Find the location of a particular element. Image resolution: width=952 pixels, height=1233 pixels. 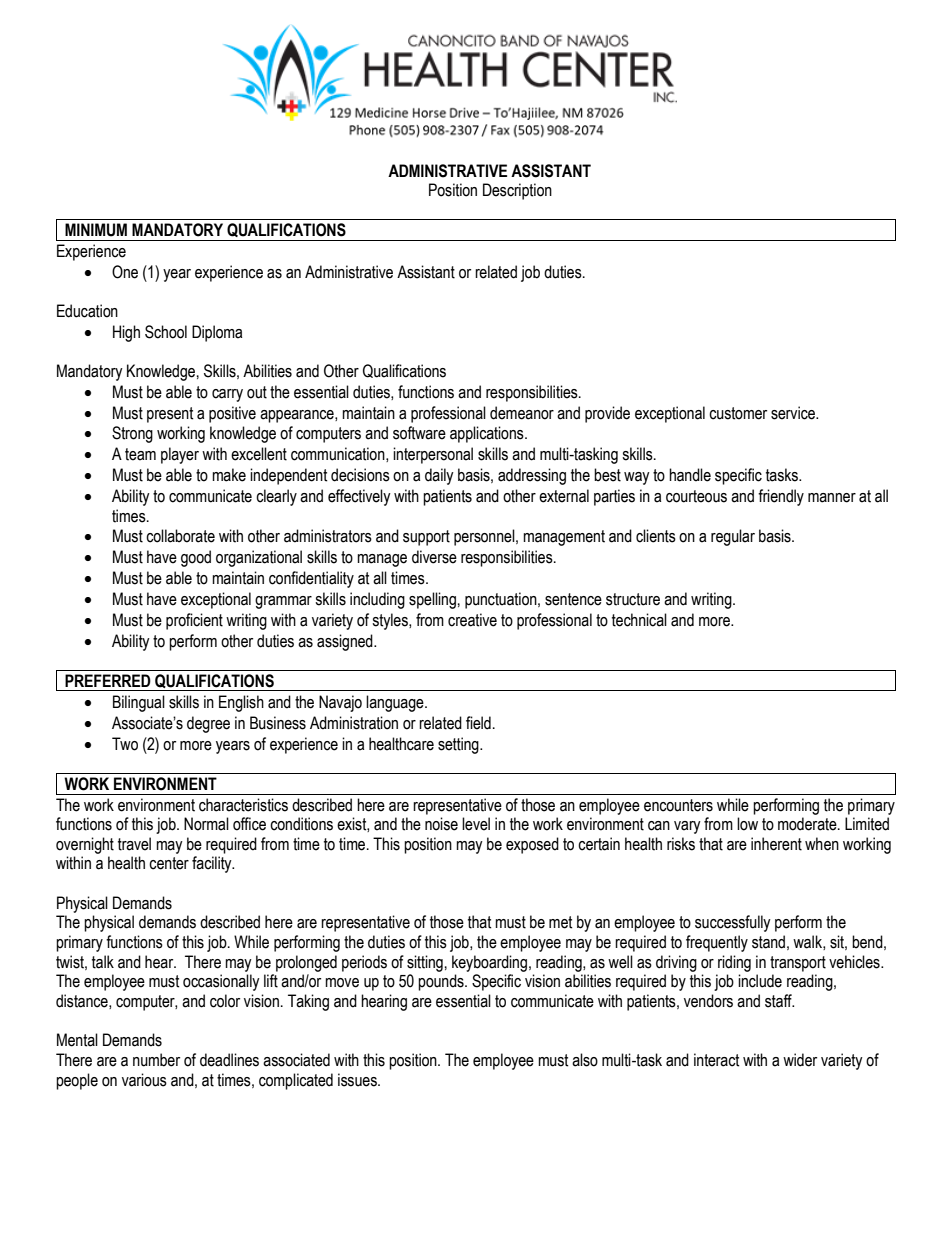

proficient is located at coordinates (194, 621).
